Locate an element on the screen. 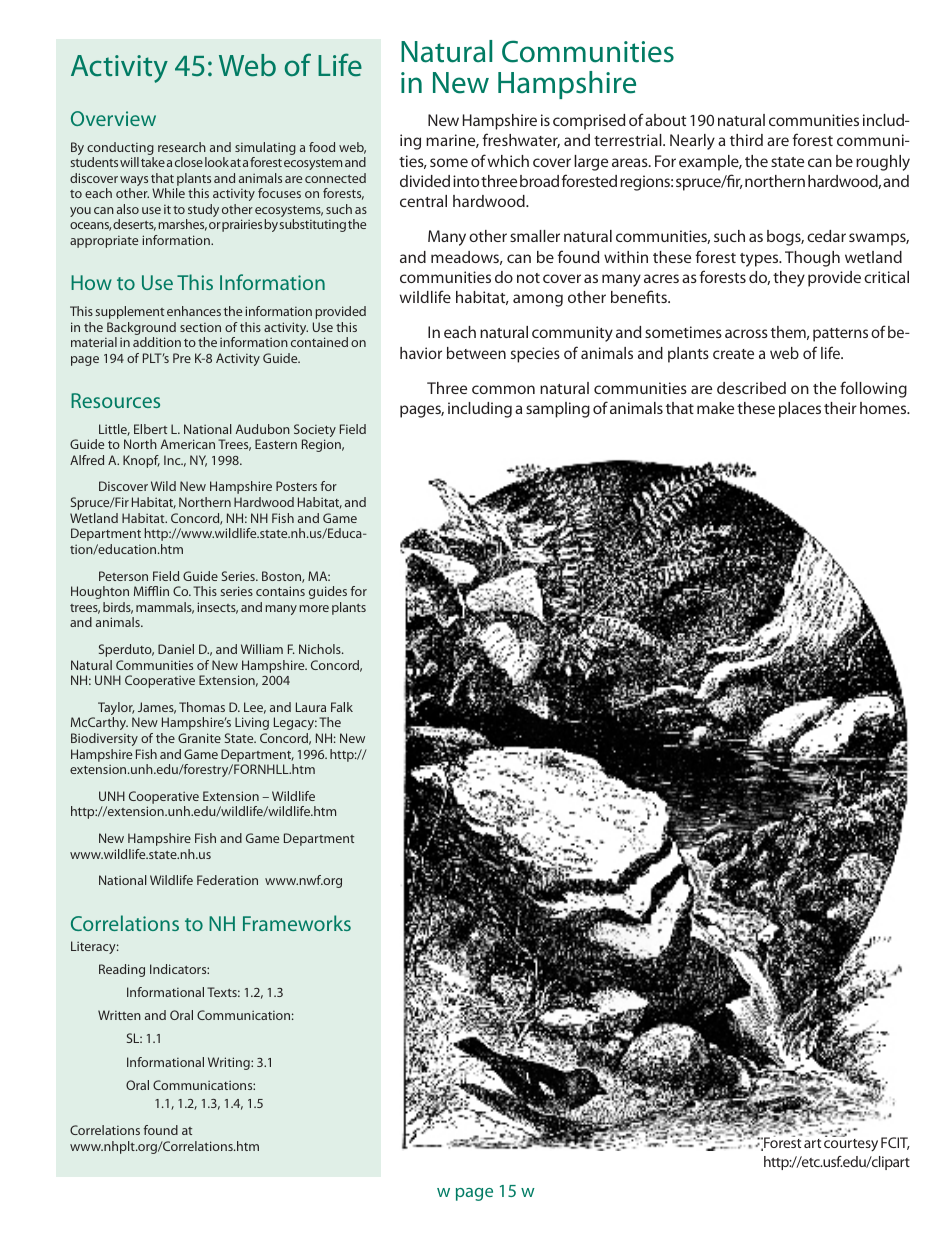 Image resolution: width=952 pixels, height=1233 pixels. third is located at coordinates (746, 140).
